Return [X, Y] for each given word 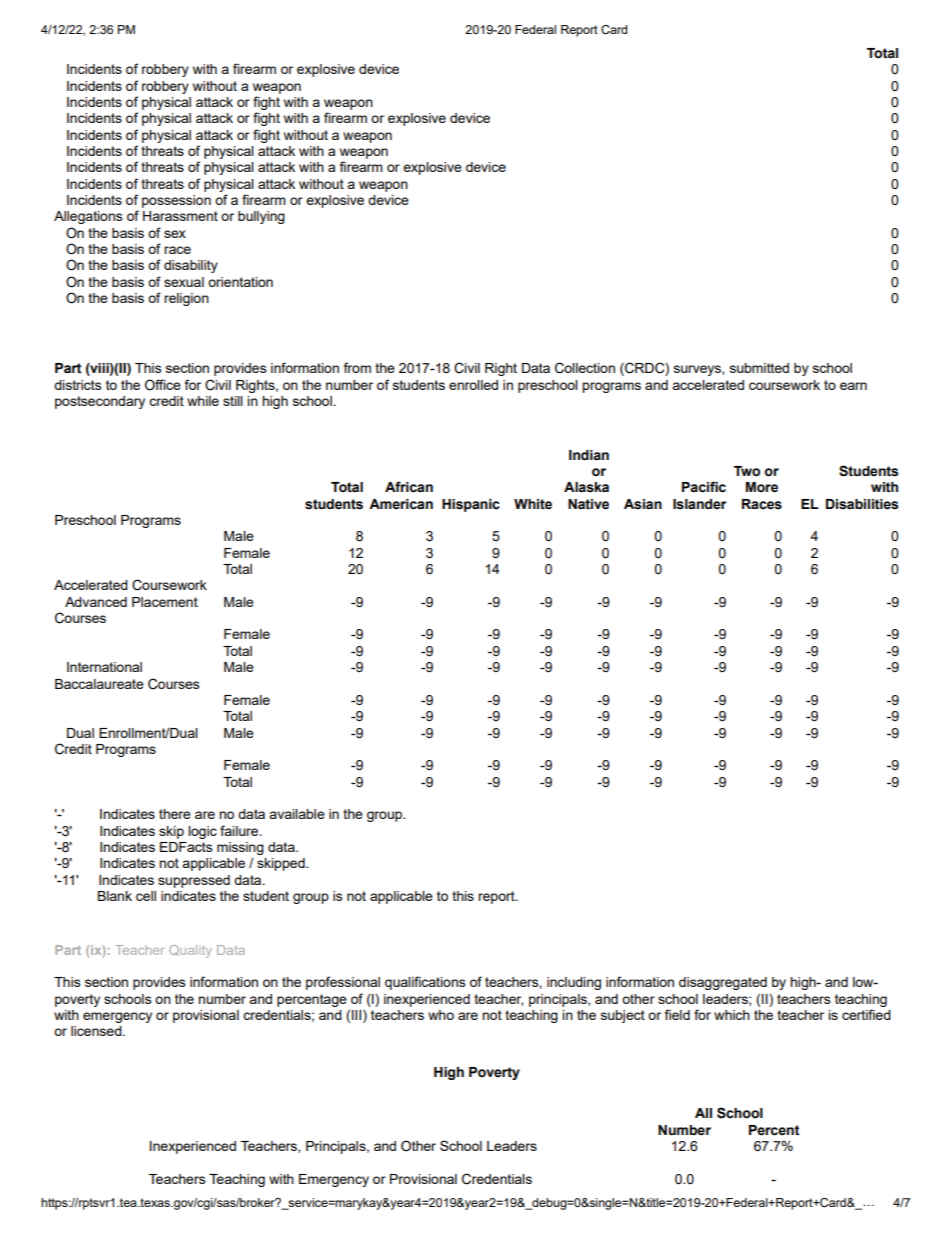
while [203, 401]
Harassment [180, 216]
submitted [759, 368]
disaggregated [723, 983]
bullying [261, 217]
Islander [699, 504]
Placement [165, 602]
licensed [97, 1031]
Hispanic [471, 505]
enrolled [473, 385]
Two [747, 471]
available [297, 814]
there [175, 814]
